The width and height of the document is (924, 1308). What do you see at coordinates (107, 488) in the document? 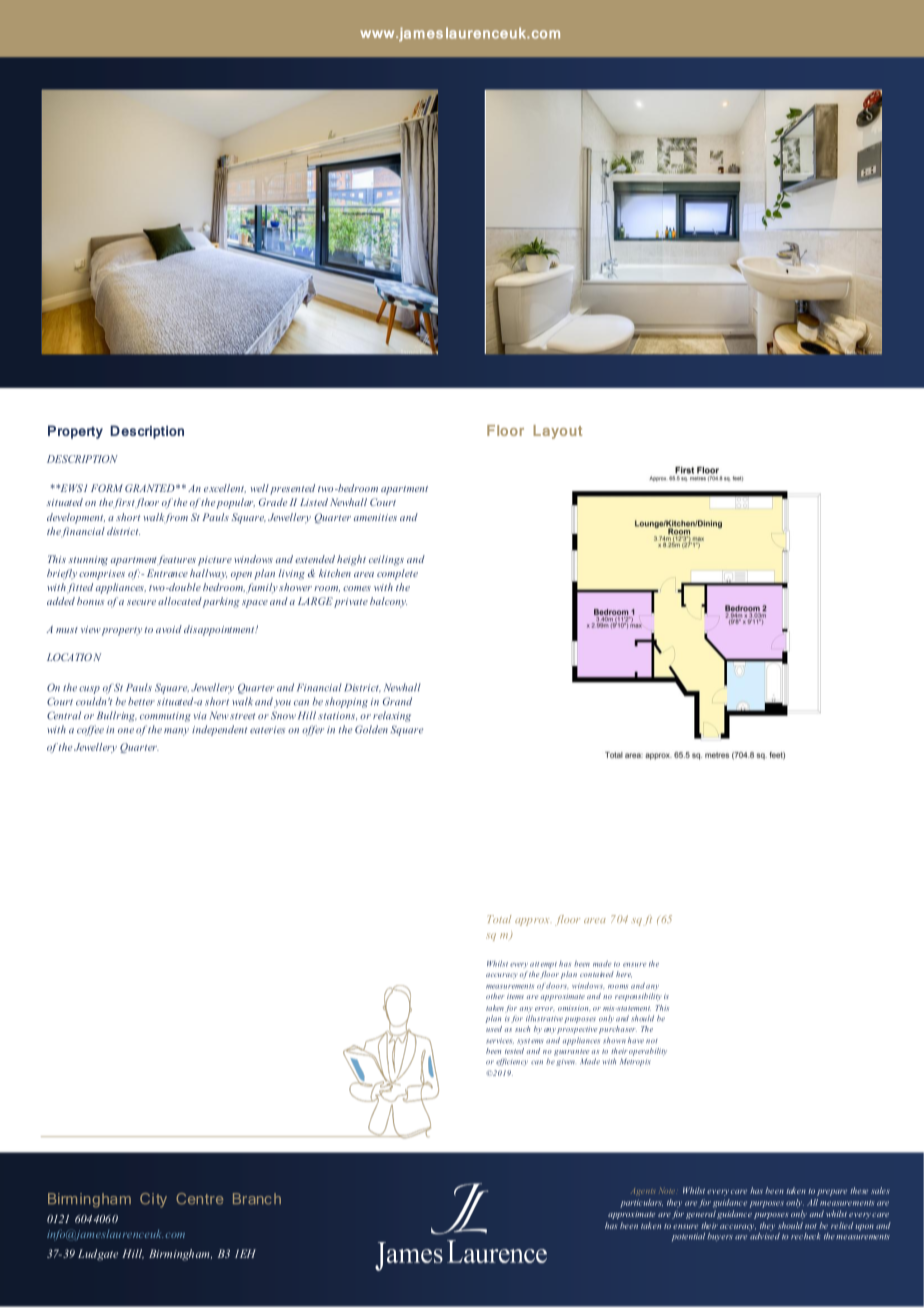
I see `FORM` at bounding box center [107, 488].
